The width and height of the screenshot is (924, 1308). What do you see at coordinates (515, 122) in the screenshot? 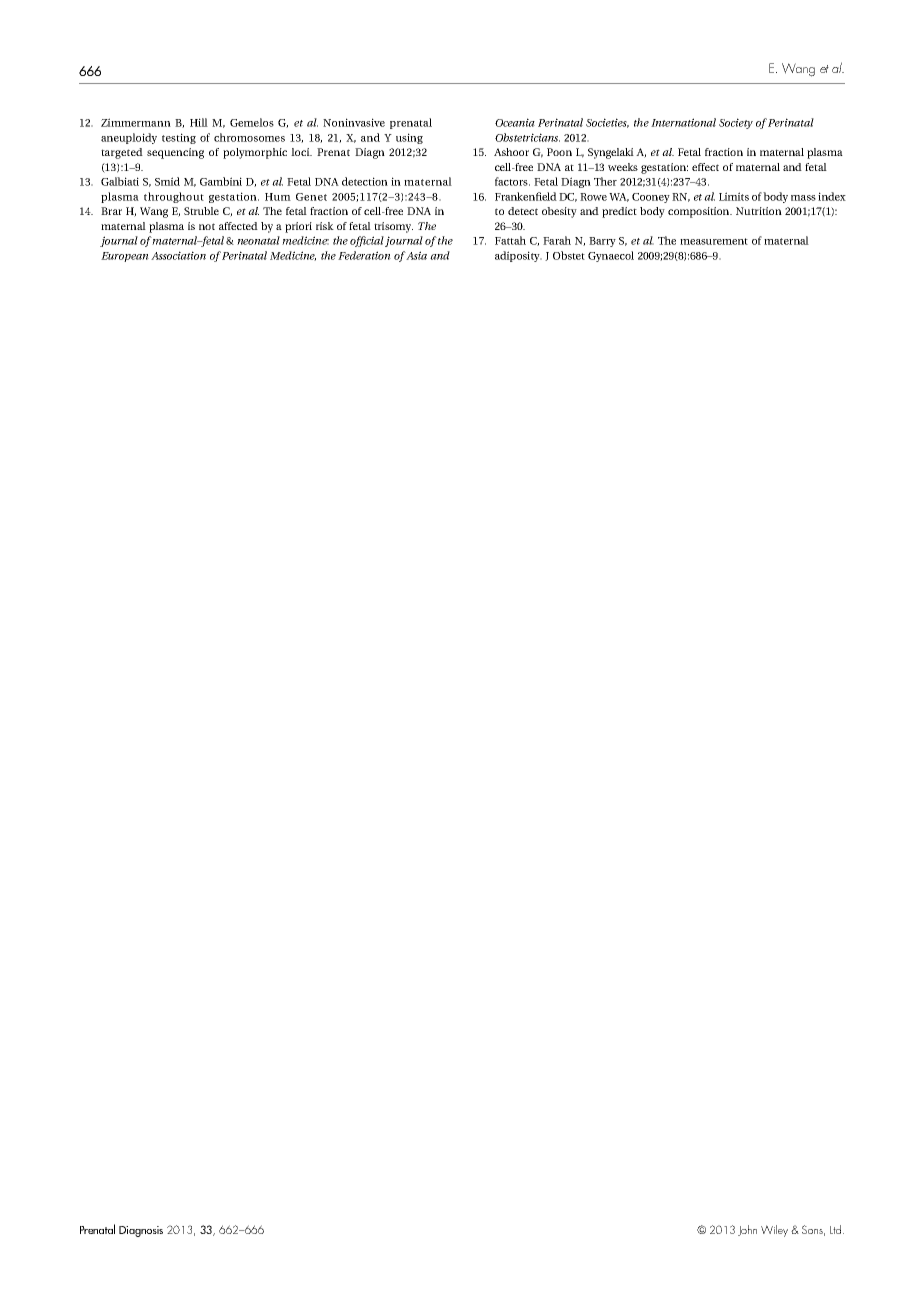
I see `Oceania` at bounding box center [515, 122].
